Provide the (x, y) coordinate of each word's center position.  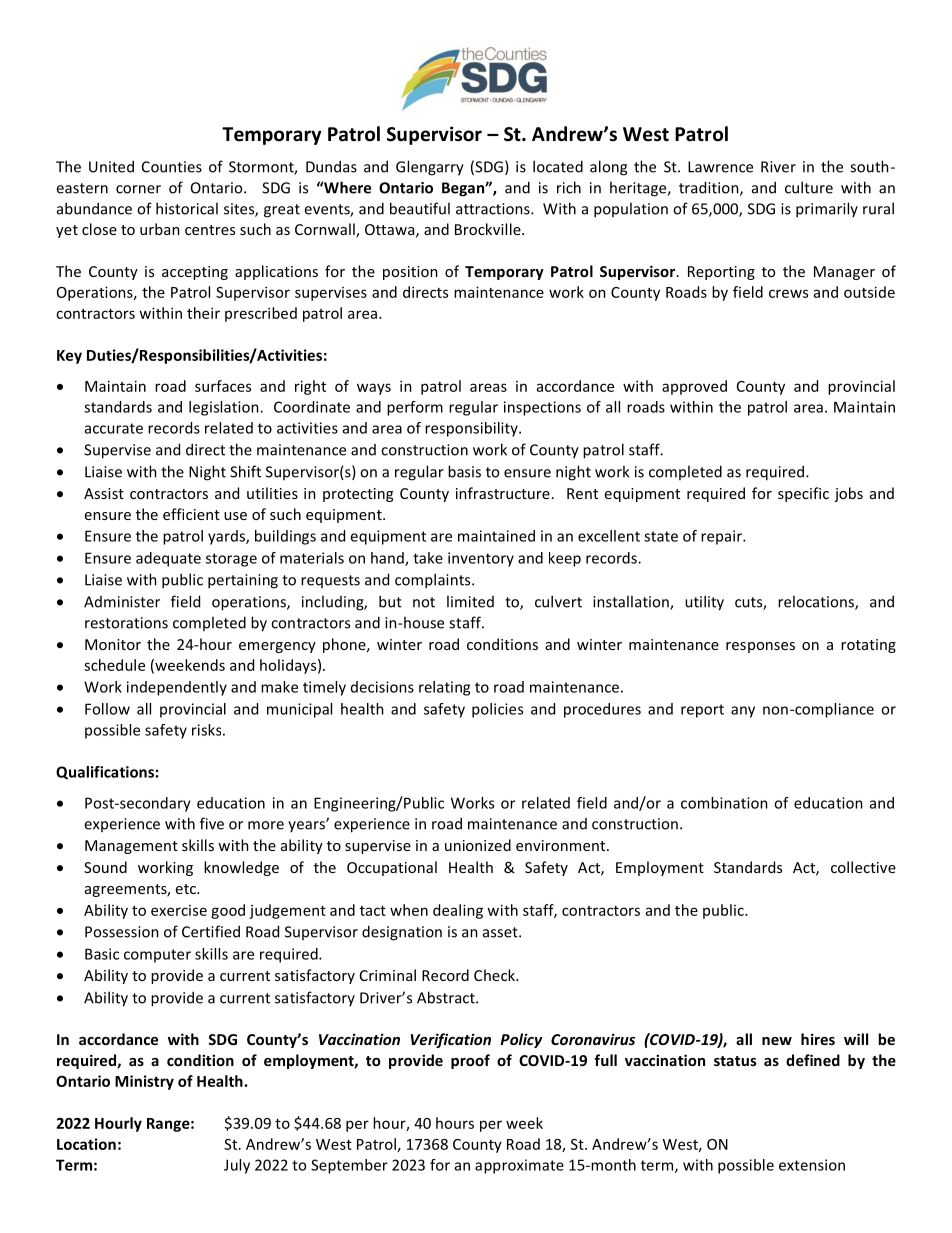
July (237, 1166)
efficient (191, 514)
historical (187, 208)
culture (809, 187)
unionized (478, 845)
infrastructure (503, 493)
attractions (494, 209)
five (212, 823)
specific (803, 494)
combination (724, 803)
